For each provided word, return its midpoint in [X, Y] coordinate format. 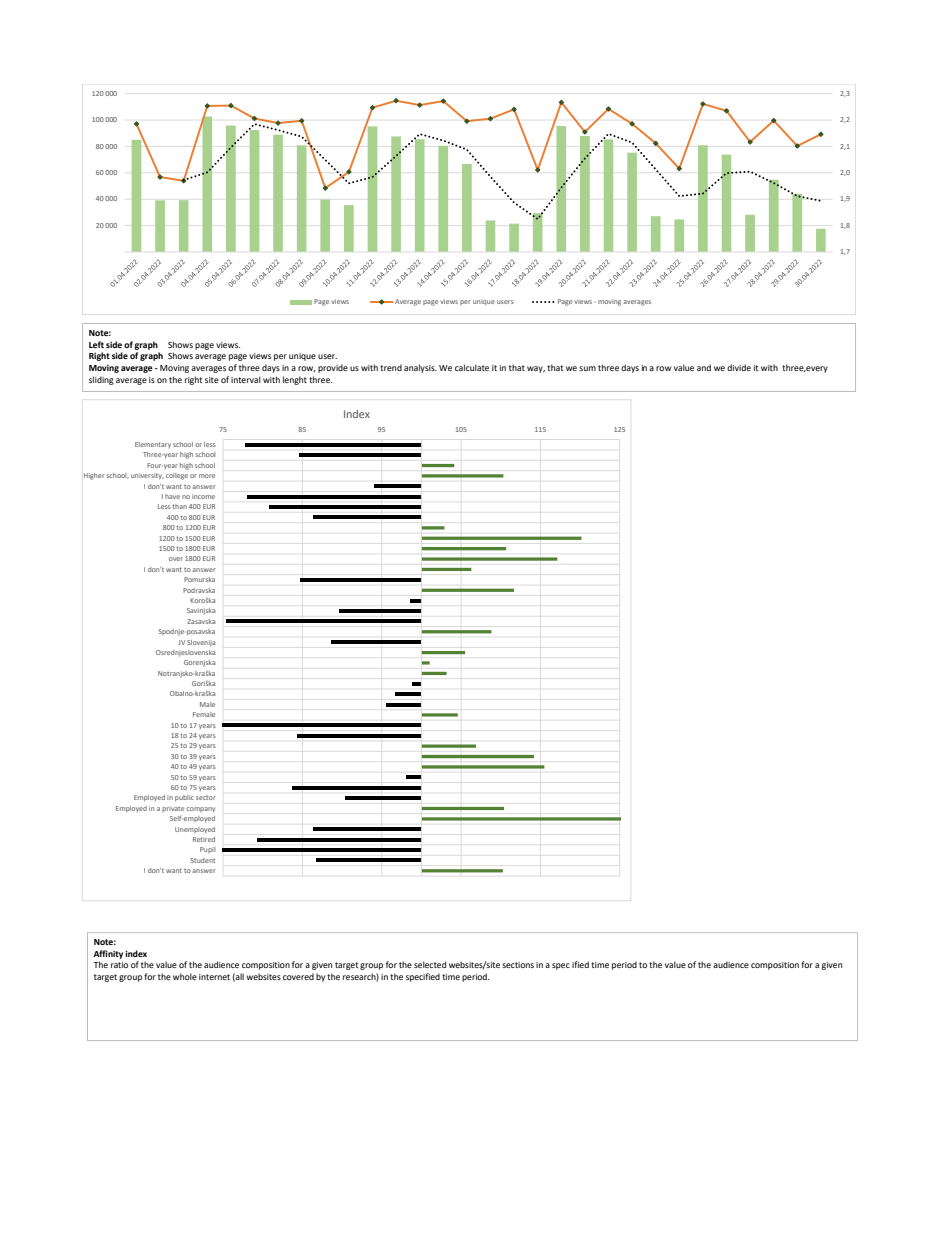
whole [185, 976]
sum [587, 368]
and [704, 367]
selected [430, 964]
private [173, 809]
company [200, 809]
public [184, 798]
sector [206, 798]
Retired [204, 839]
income [203, 496]
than [179, 506]
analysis [420, 368]
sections [518, 965]
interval [246, 379]
